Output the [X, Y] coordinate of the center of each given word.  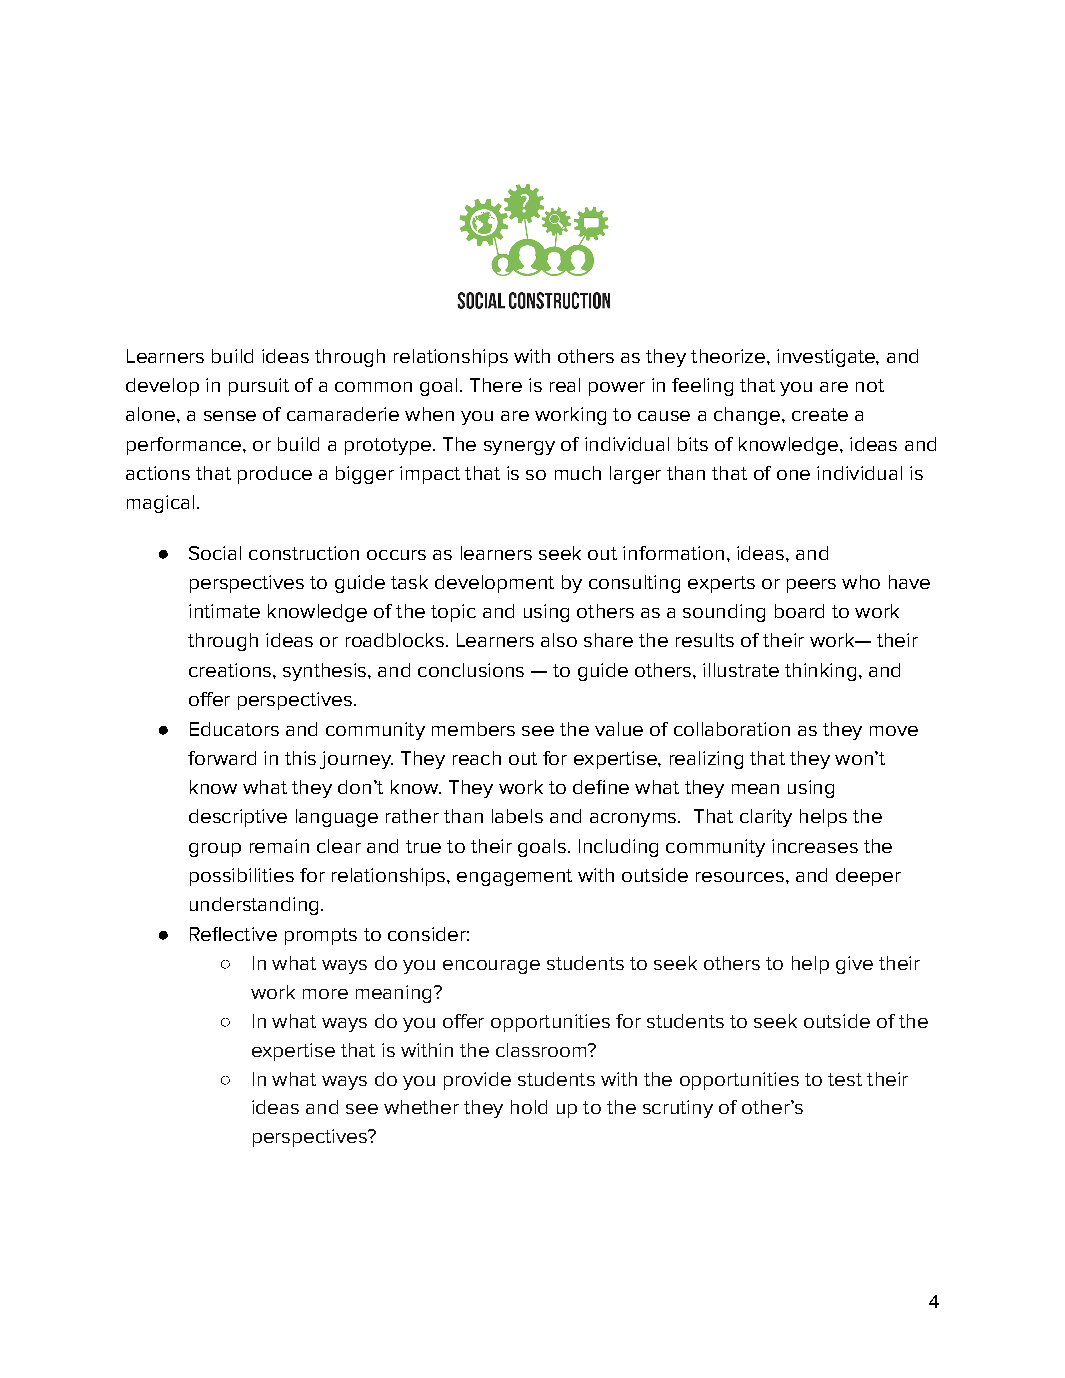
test [845, 1079]
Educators [234, 729]
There [496, 385]
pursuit [259, 387]
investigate [827, 358]
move [894, 731]
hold [529, 1107]
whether [421, 1107]
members [473, 729]
